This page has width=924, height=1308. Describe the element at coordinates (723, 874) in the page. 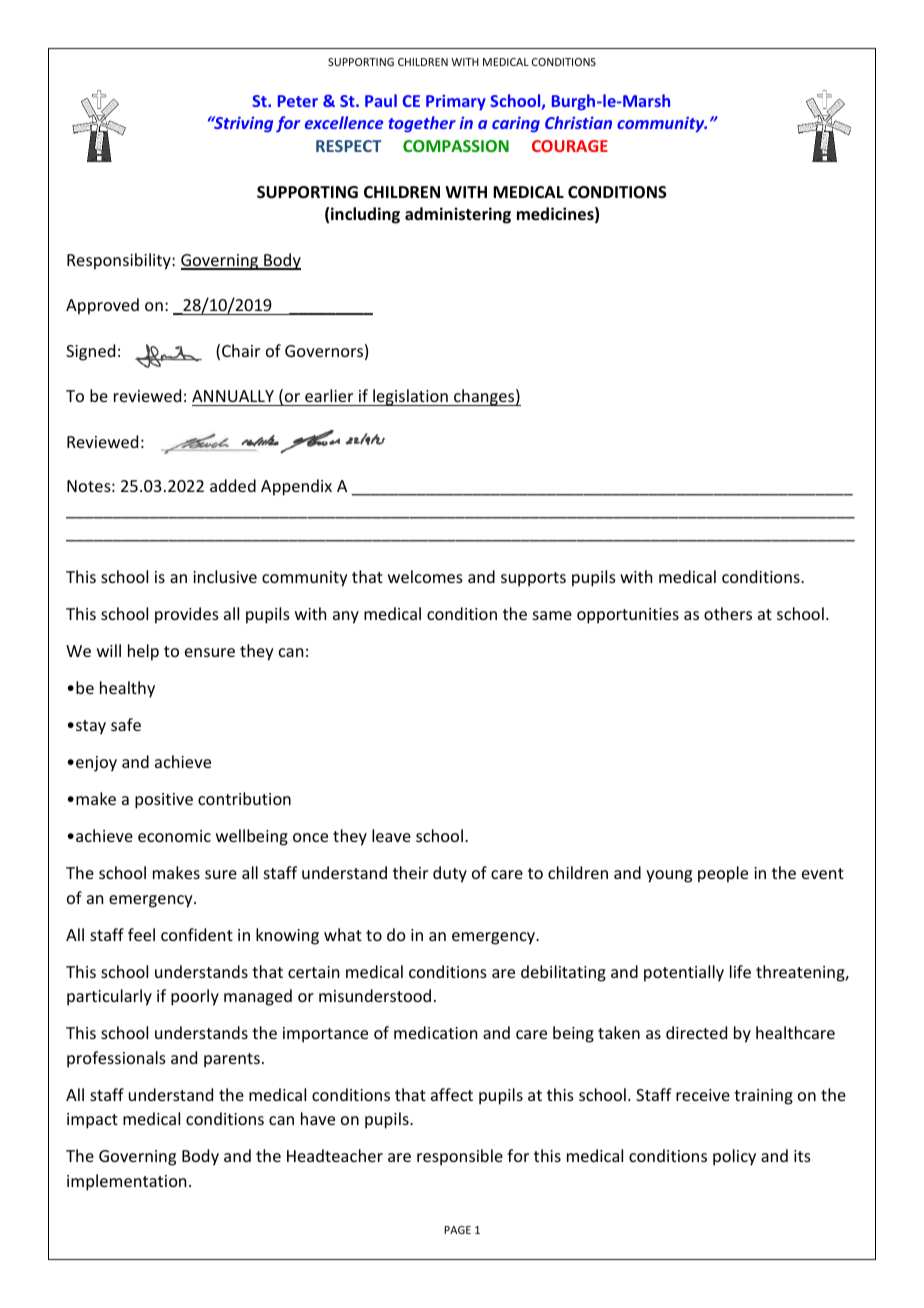

I see `people` at that location.
